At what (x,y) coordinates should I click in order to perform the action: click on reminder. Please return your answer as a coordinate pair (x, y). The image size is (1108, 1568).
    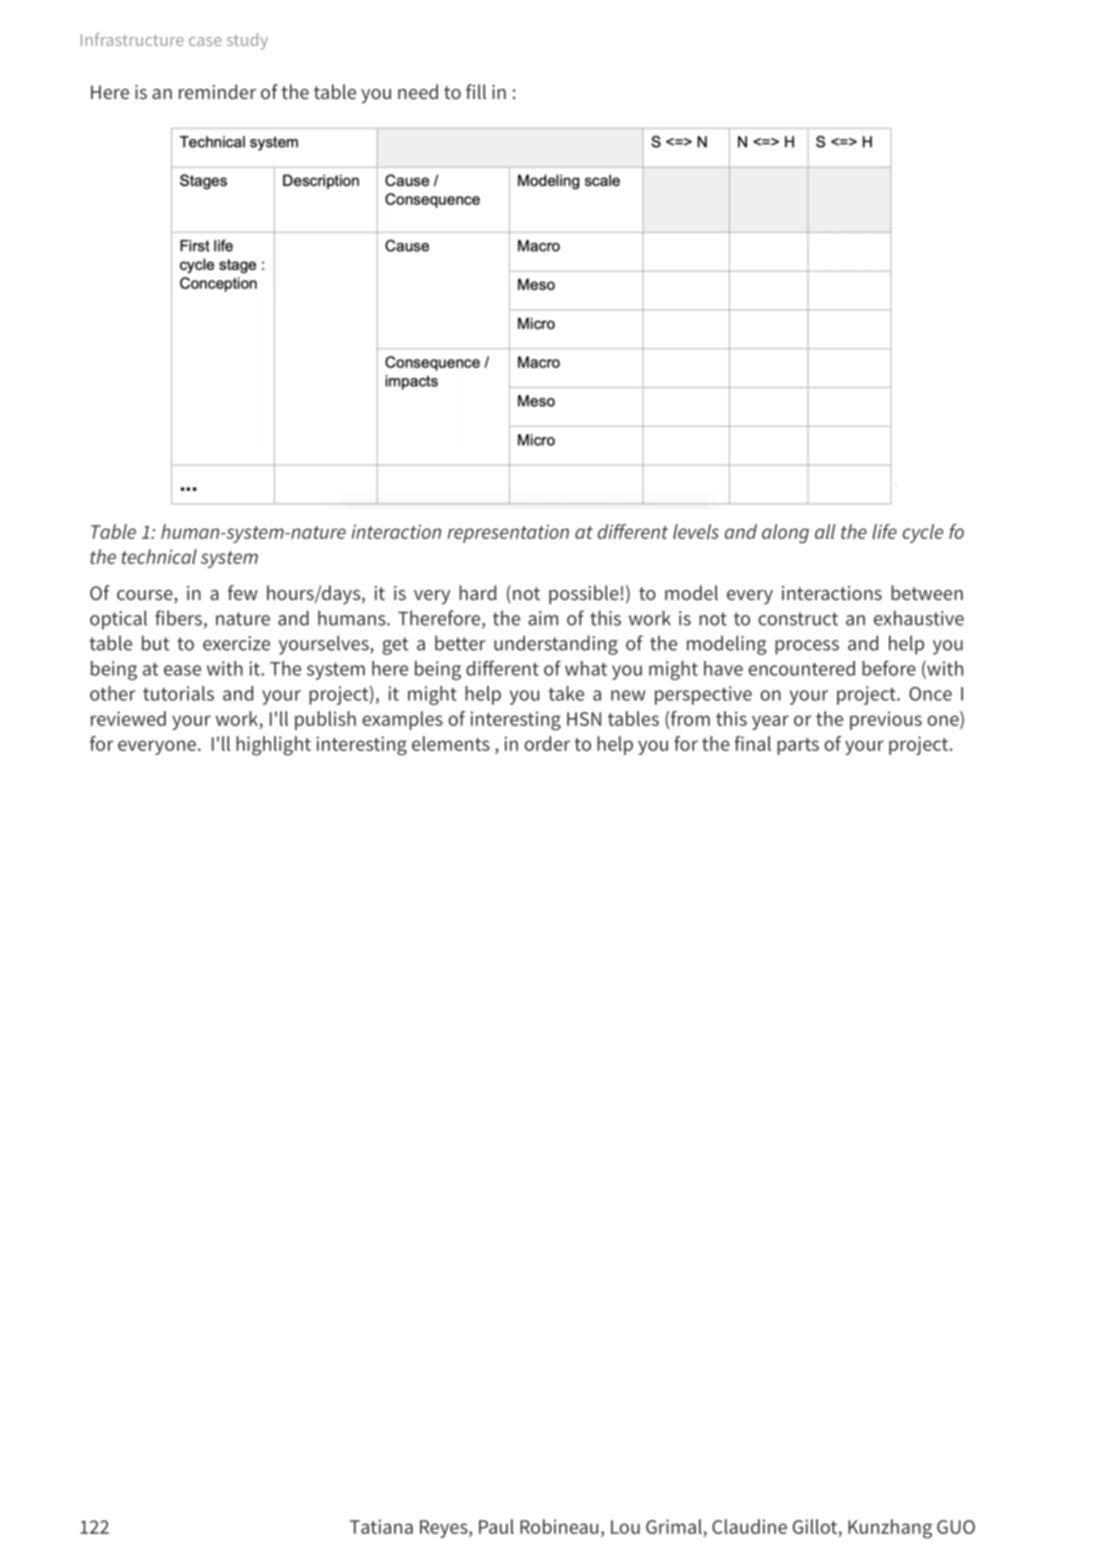
    Looking at the image, I should click on (217, 91).
